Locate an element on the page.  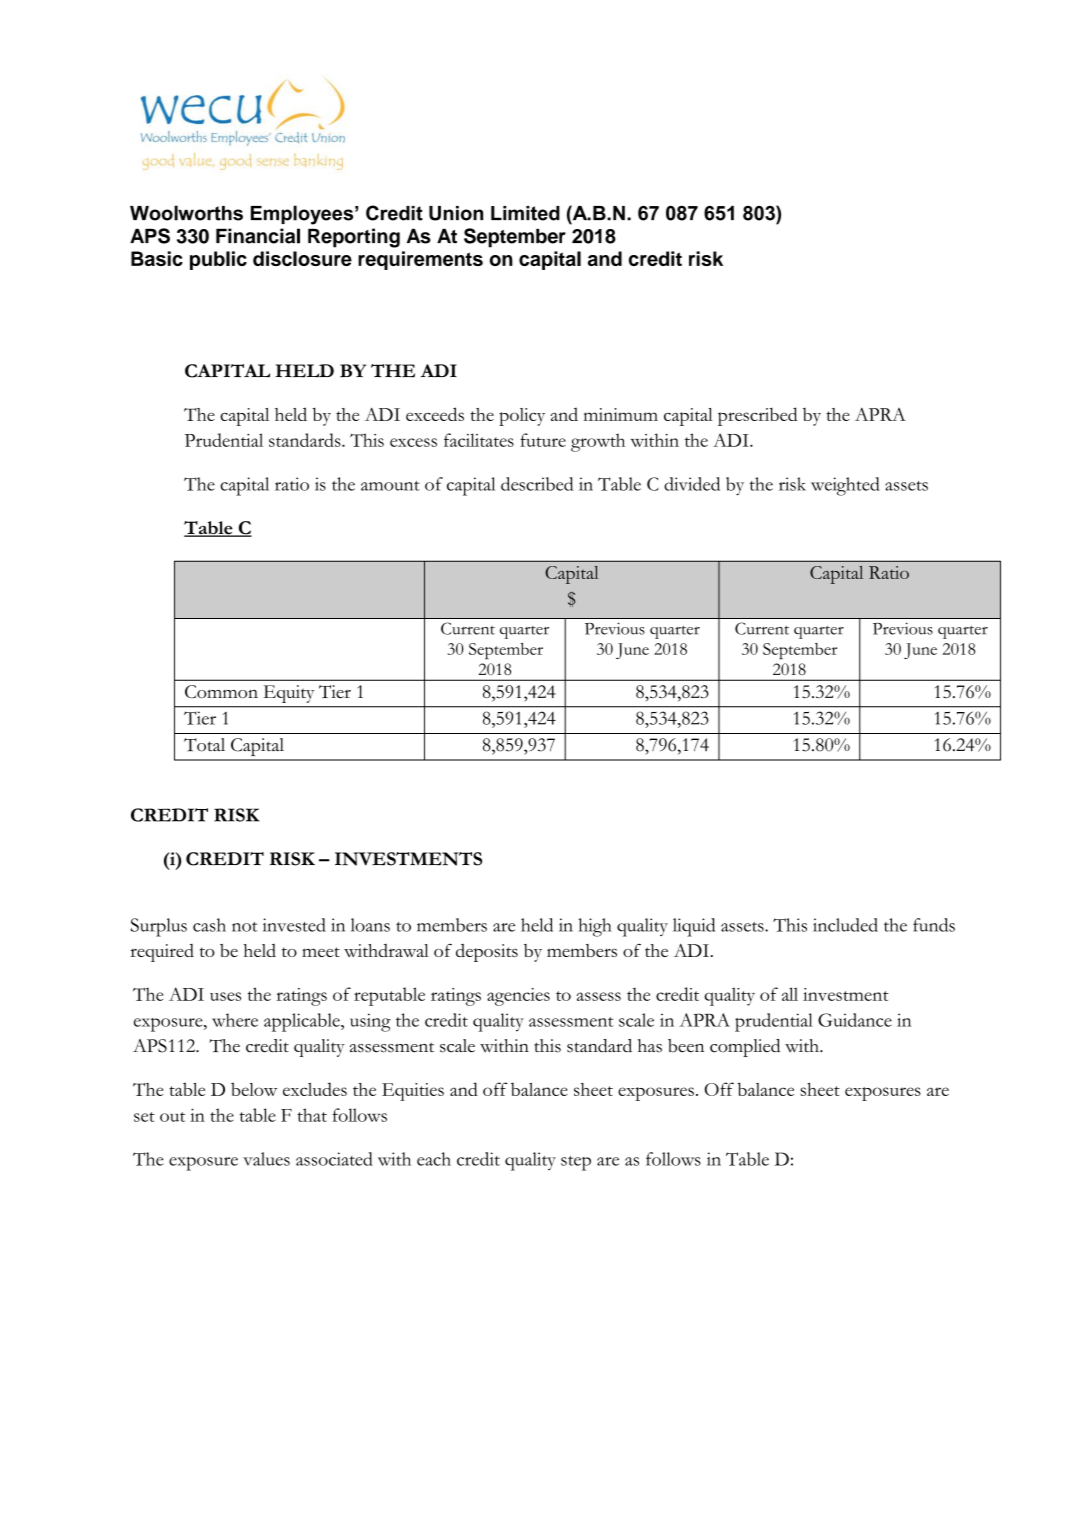
step is located at coordinates (576, 1163).
